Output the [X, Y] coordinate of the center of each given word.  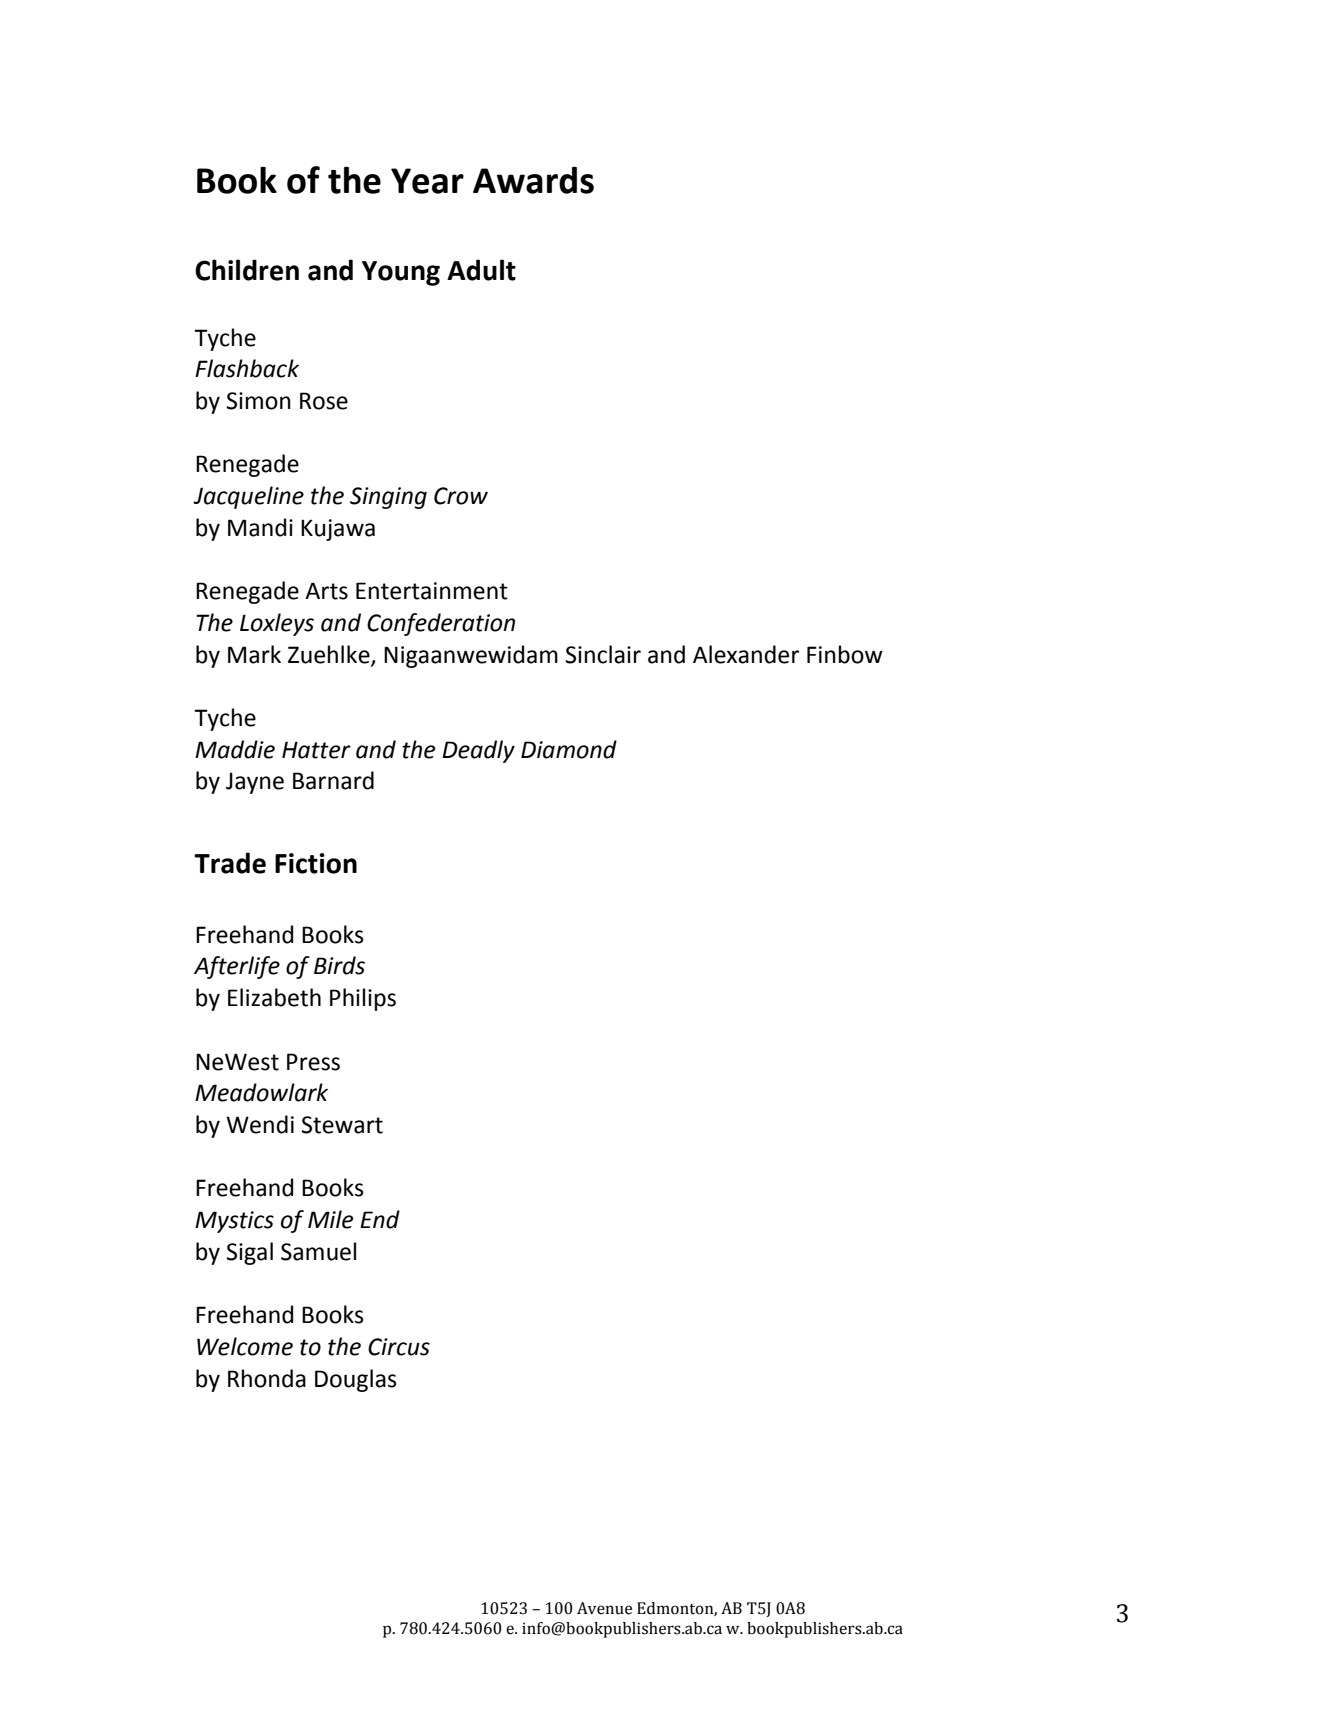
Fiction [316, 863]
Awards [533, 180]
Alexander [746, 654]
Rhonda [267, 1378]
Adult [481, 270]
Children [247, 270]
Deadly [478, 751]
